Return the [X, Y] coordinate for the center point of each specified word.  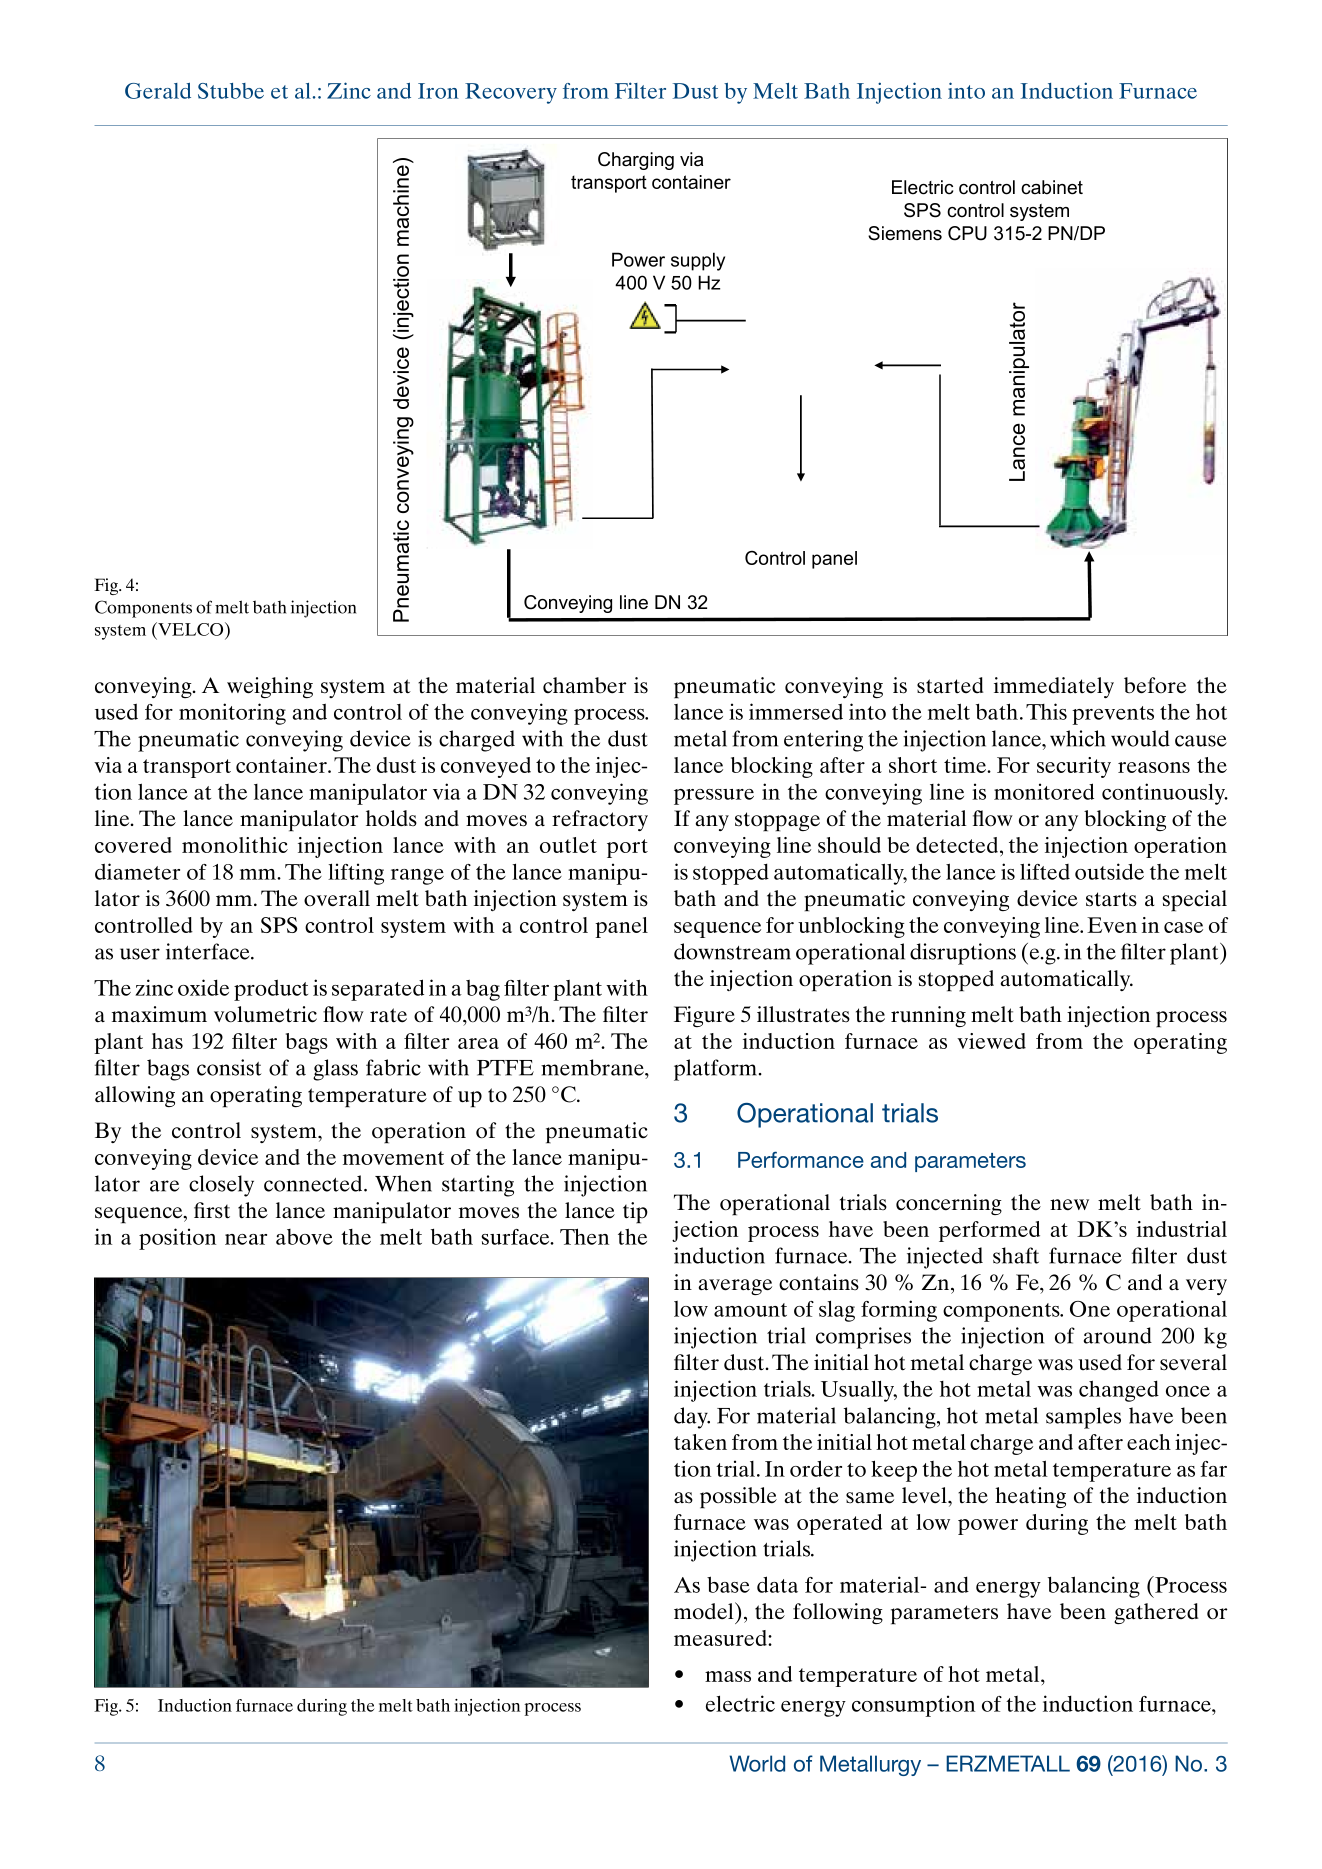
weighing [270, 687]
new [1069, 1204]
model [705, 1611]
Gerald [158, 91]
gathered [1156, 1613]
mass [728, 1676]
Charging [636, 161]
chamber [585, 685]
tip [635, 1213]
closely [221, 1186]
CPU [967, 233]
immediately [1054, 687]
